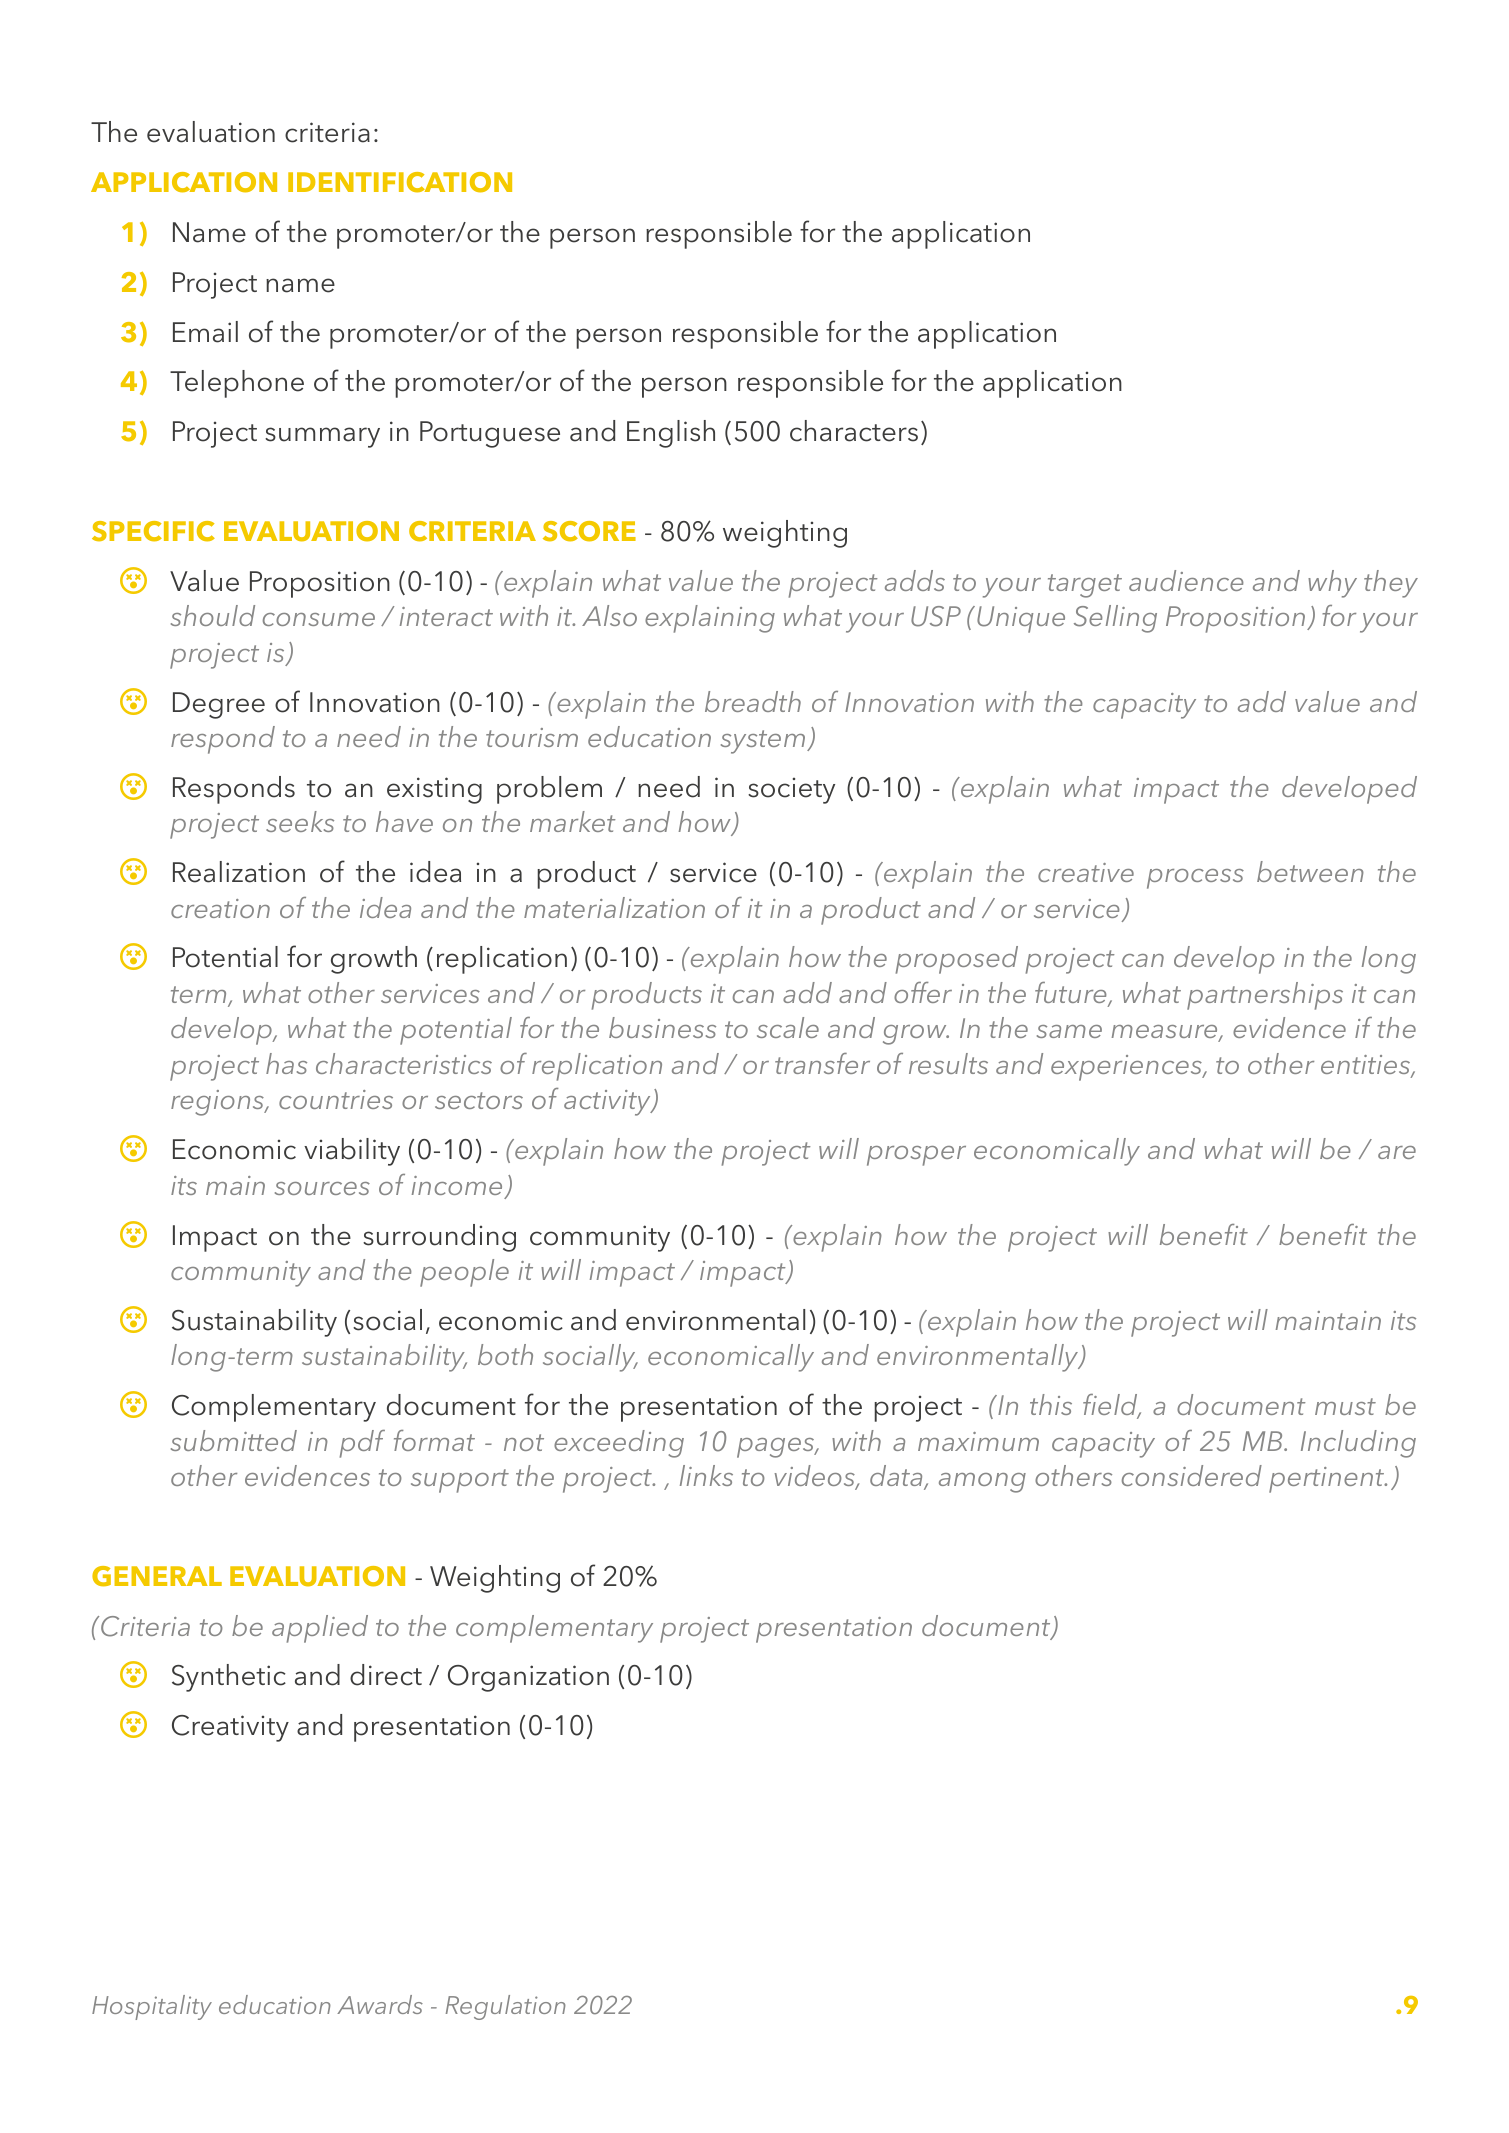 This screenshot has height=2133, width=1509. Describe the element at coordinates (1192, 1475) in the screenshot. I see `considered` at that location.
